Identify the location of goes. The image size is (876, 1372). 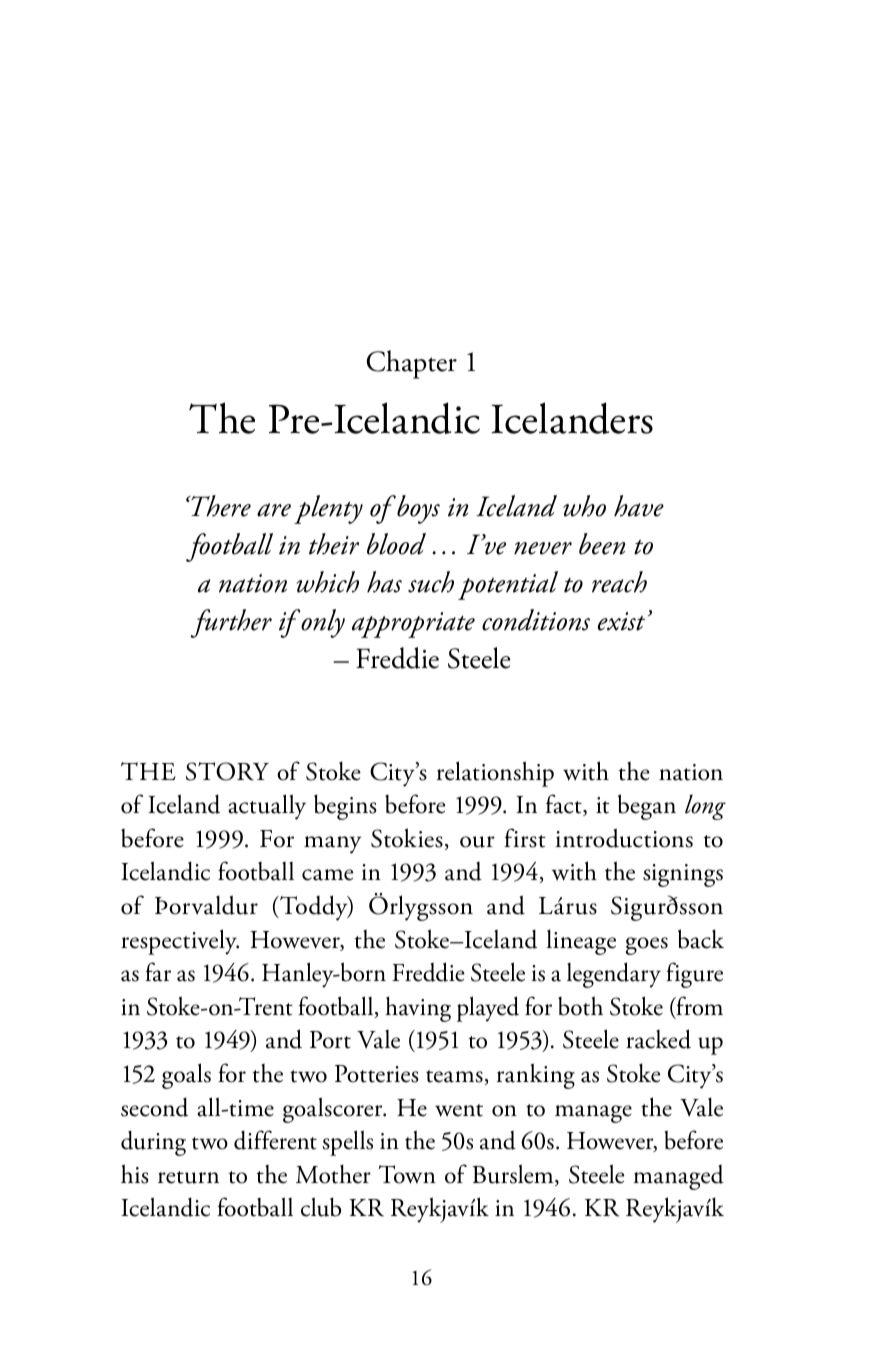
(647, 946).
